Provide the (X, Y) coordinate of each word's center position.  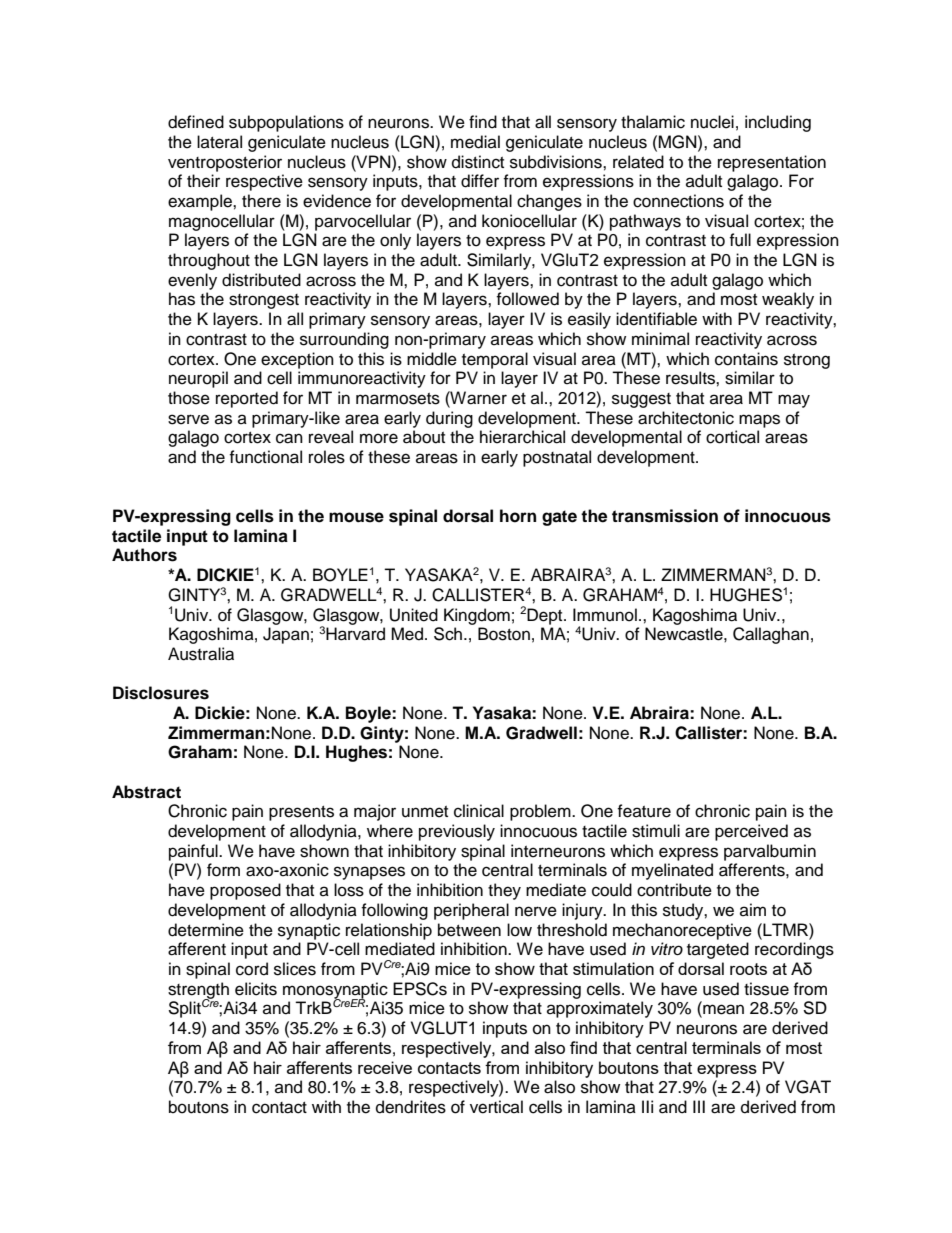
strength (198, 991)
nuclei (712, 122)
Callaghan (771, 635)
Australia (201, 654)
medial (475, 142)
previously (457, 832)
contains (746, 359)
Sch (449, 634)
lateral (219, 142)
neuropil (198, 379)
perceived (751, 832)
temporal (495, 360)
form (223, 870)
